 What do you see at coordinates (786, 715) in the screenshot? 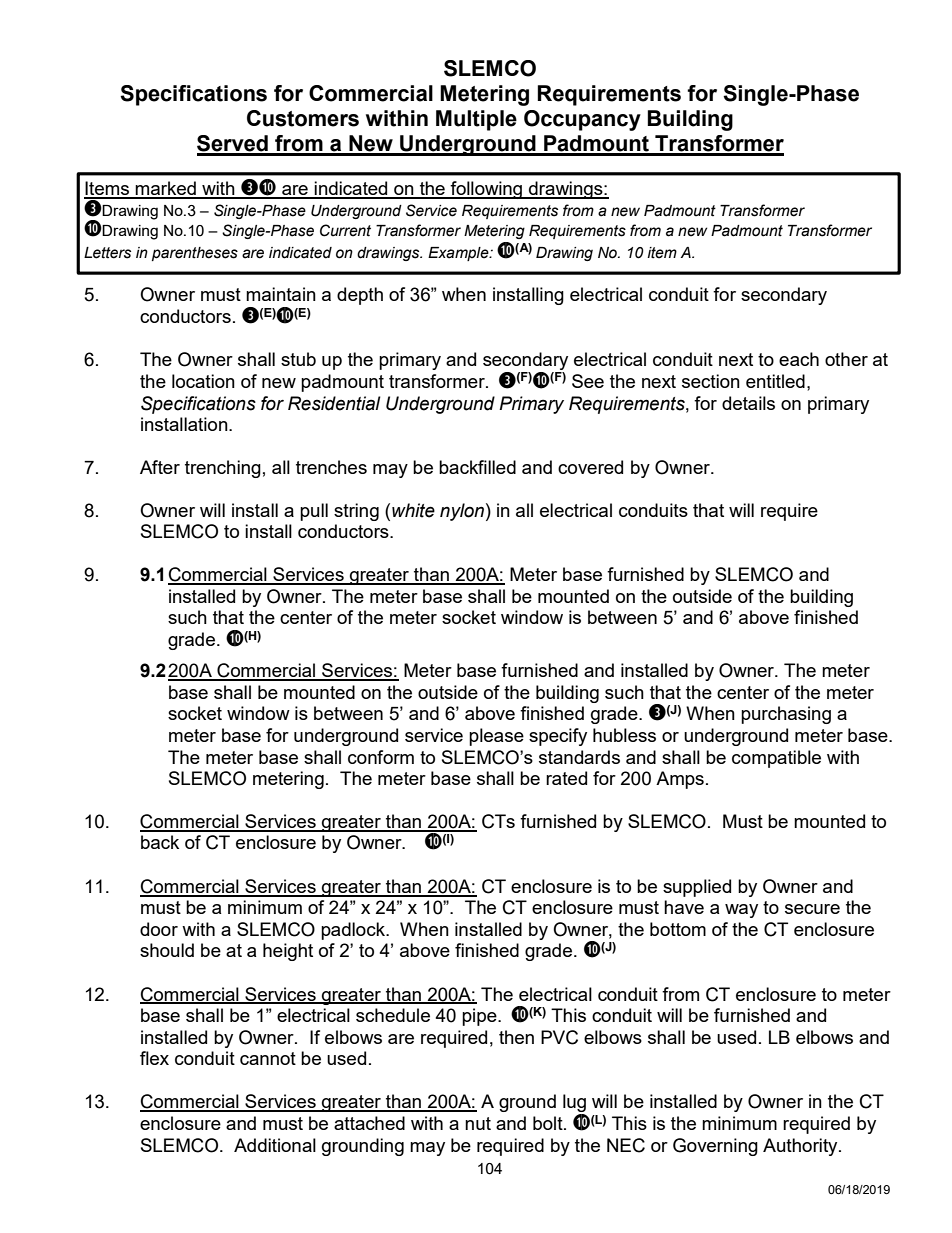
I see `purchasing` at bounding box center [786, 715].
